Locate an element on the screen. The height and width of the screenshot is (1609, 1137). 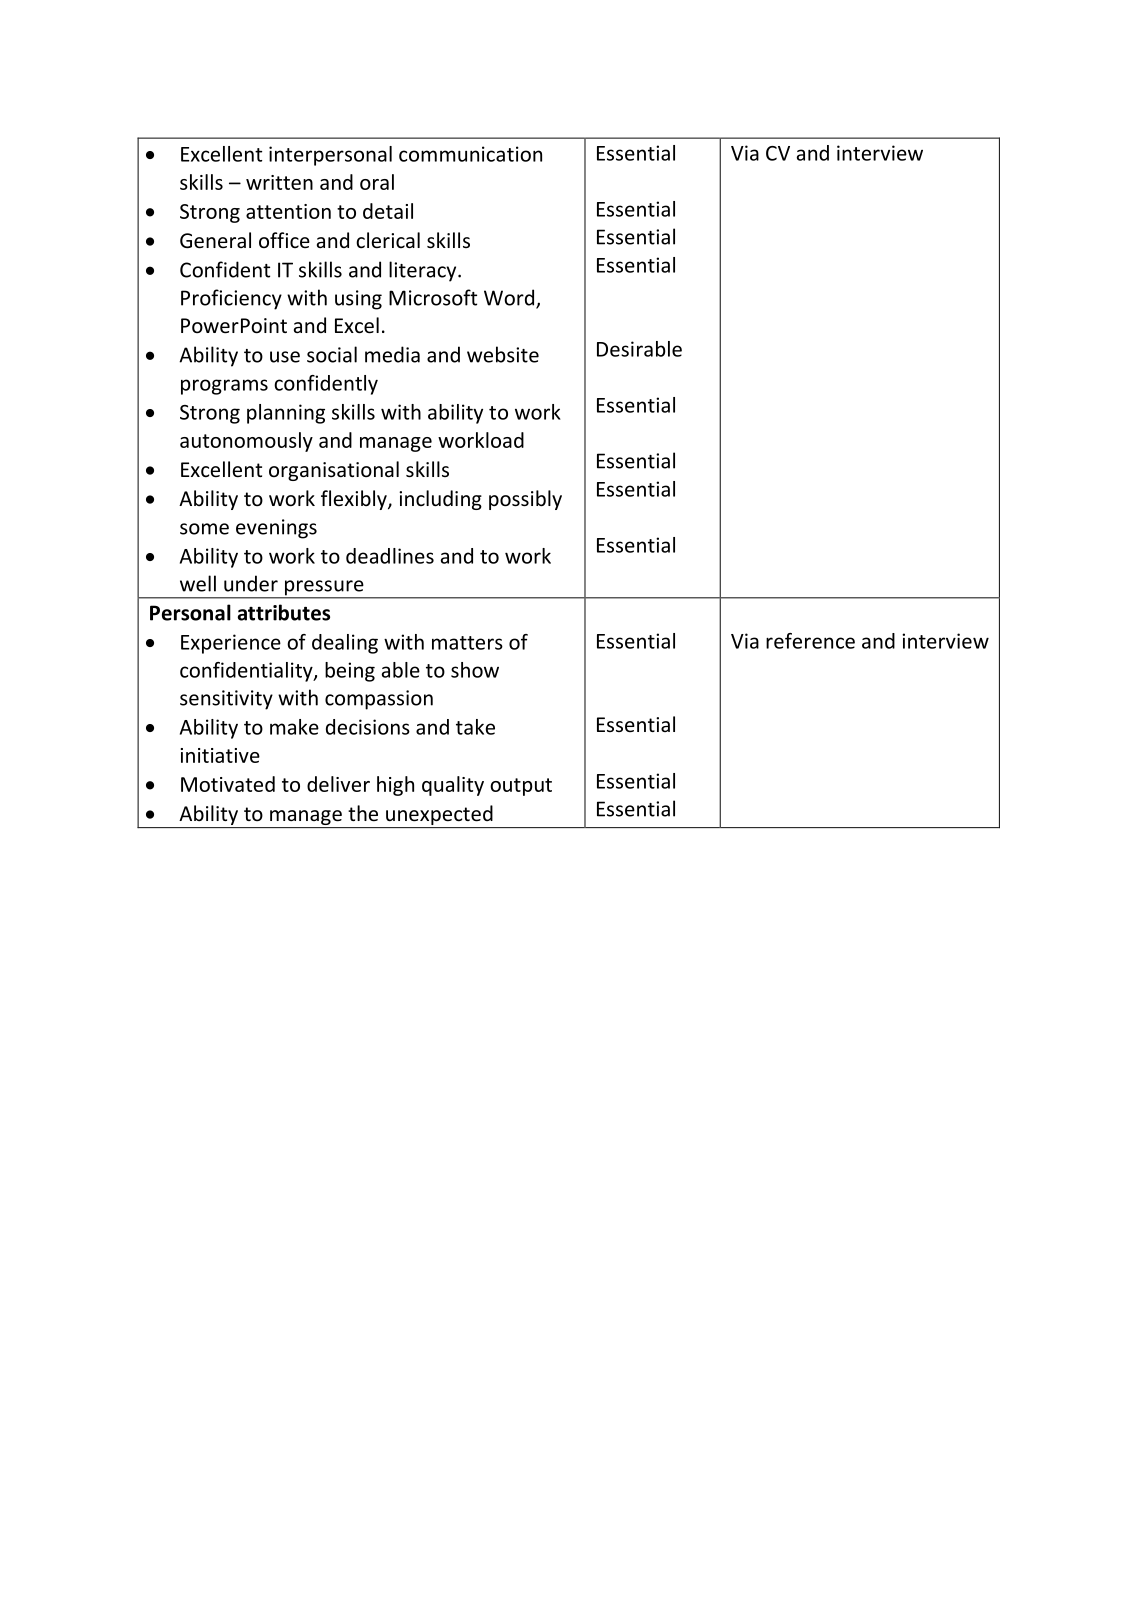
written is located at coordinates (279, 182).
